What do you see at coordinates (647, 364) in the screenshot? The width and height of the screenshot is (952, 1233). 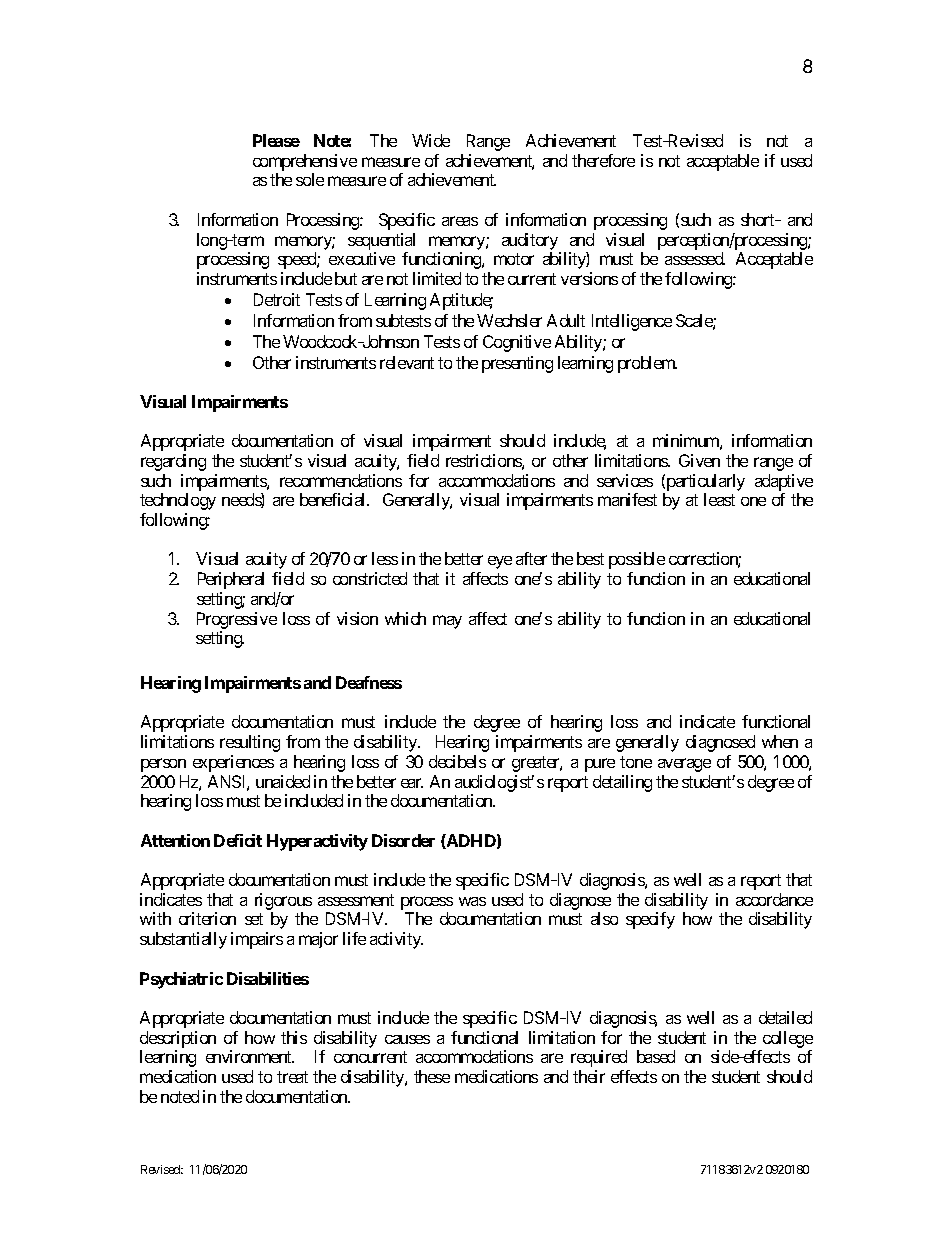 I see `problem` at bounding box center [647, 364].
